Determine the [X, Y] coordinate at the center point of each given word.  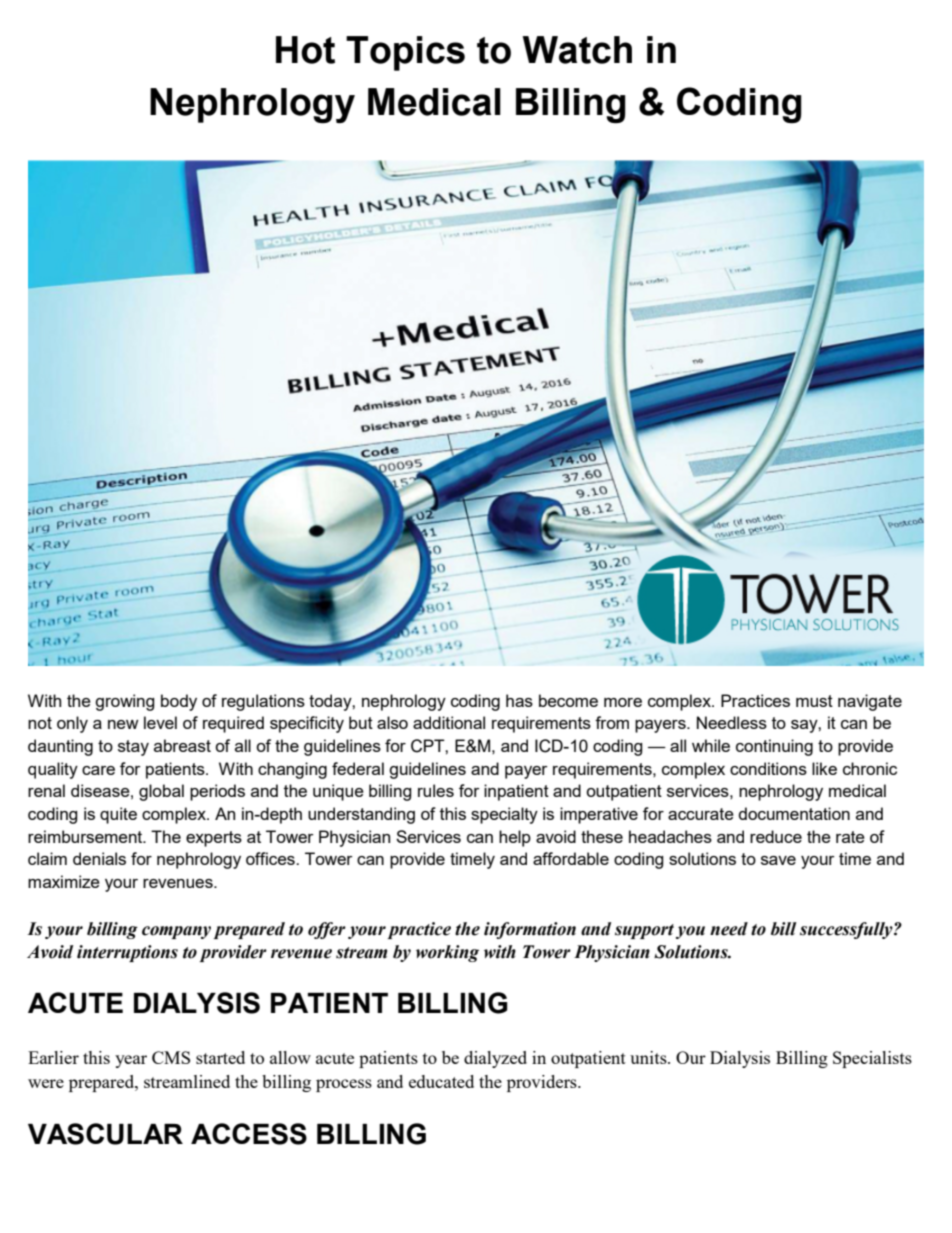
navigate [870, 702]
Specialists [872, 1059]
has [519, 700]
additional [449, 722]
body [179, 702]
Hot [305, 50]
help [515, 838]
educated [441, 1081]
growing [125, 702]
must [814, 701]
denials [99, 858]
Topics [405, 53]
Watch [577, 50]
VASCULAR [105, 1134]
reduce [776, 836]
